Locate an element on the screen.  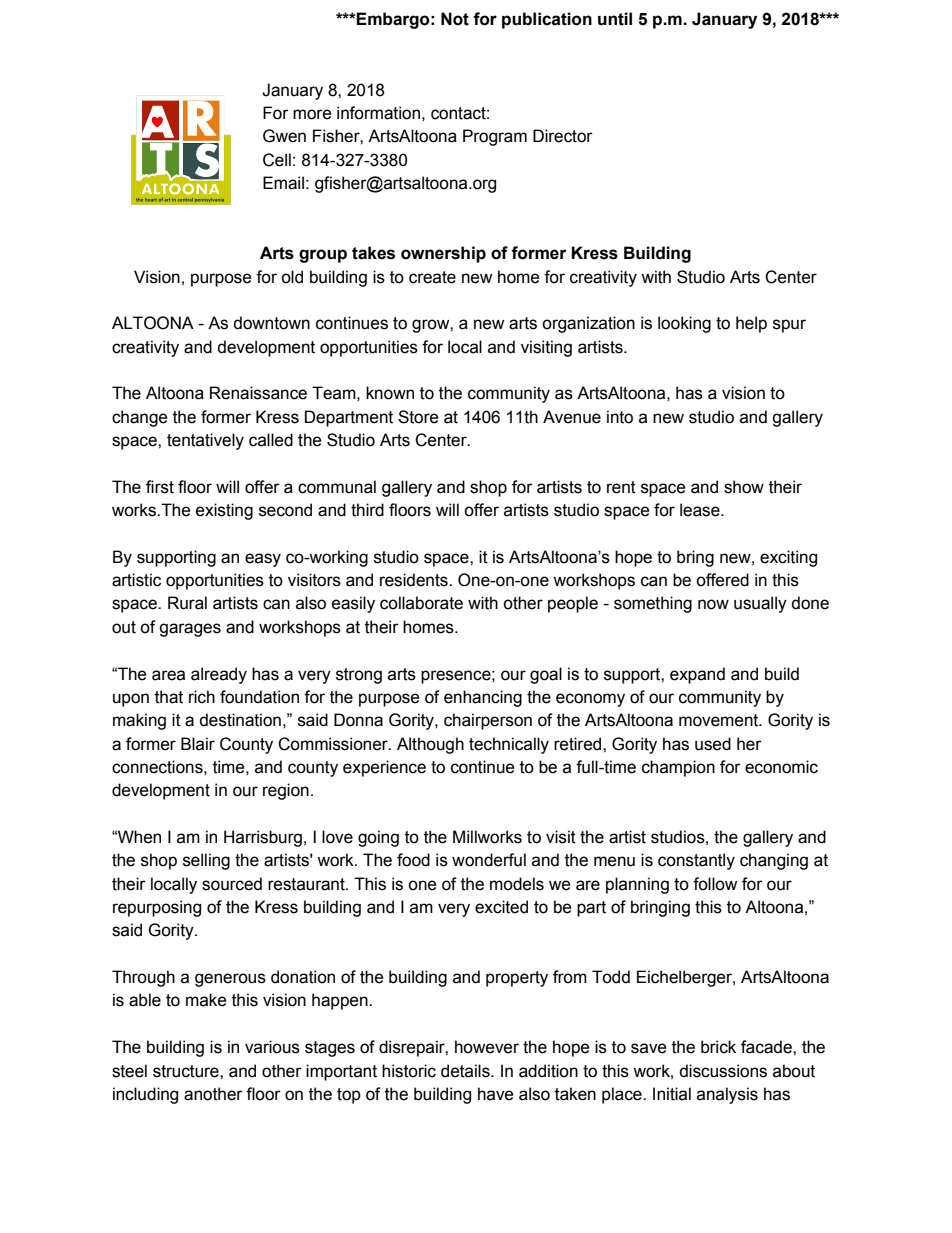
expand is located at coordinates (697, 675).
